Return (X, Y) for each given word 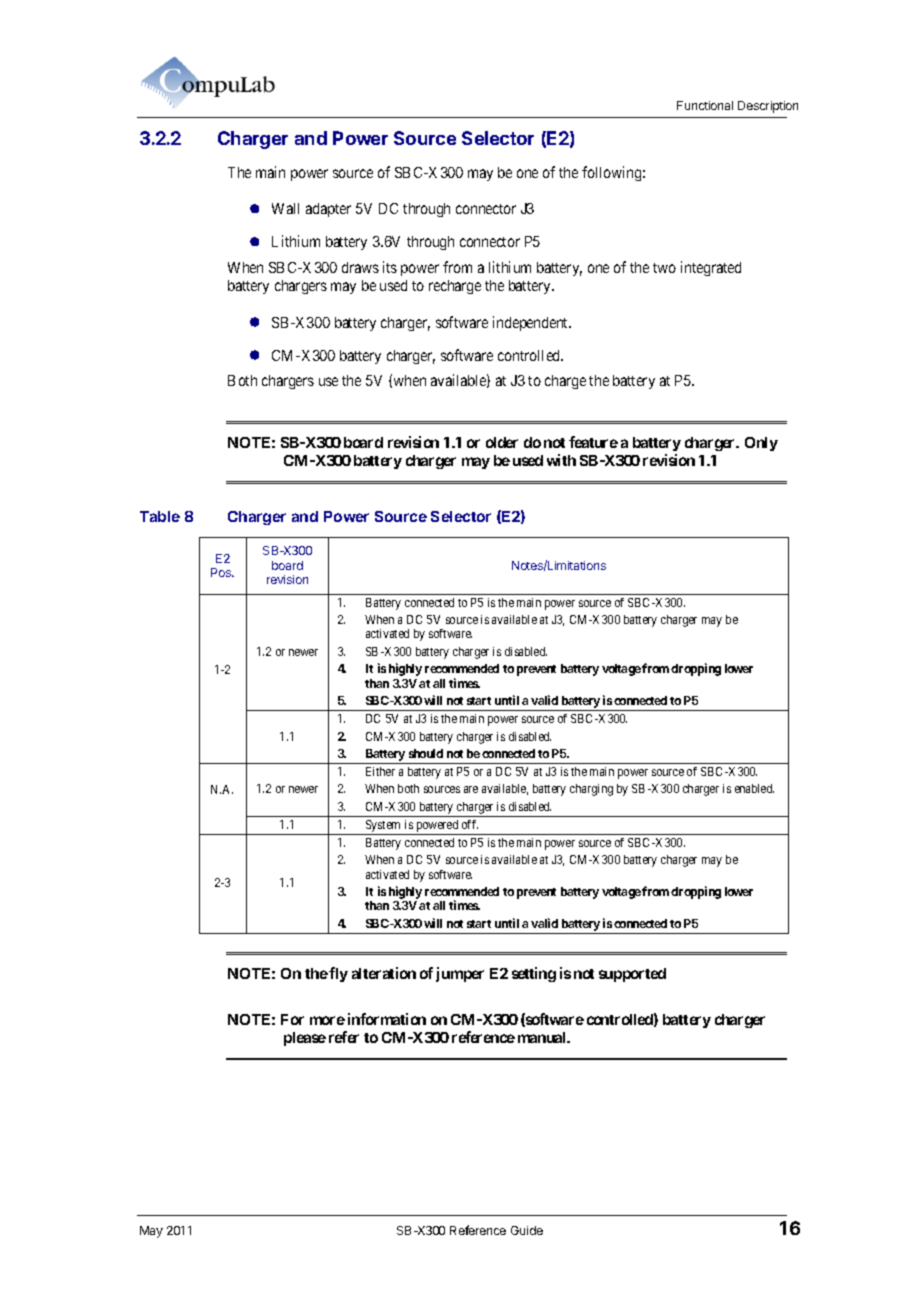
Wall (285, 208)
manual (543, 1037)
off (470, 824)
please (305, 1039)
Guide (527, 1230)
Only (761, 444)
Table (160, 516)
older (502, 442)
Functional (705, 105)
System (383, 827)
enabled (754, 788)
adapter (328, 210)
